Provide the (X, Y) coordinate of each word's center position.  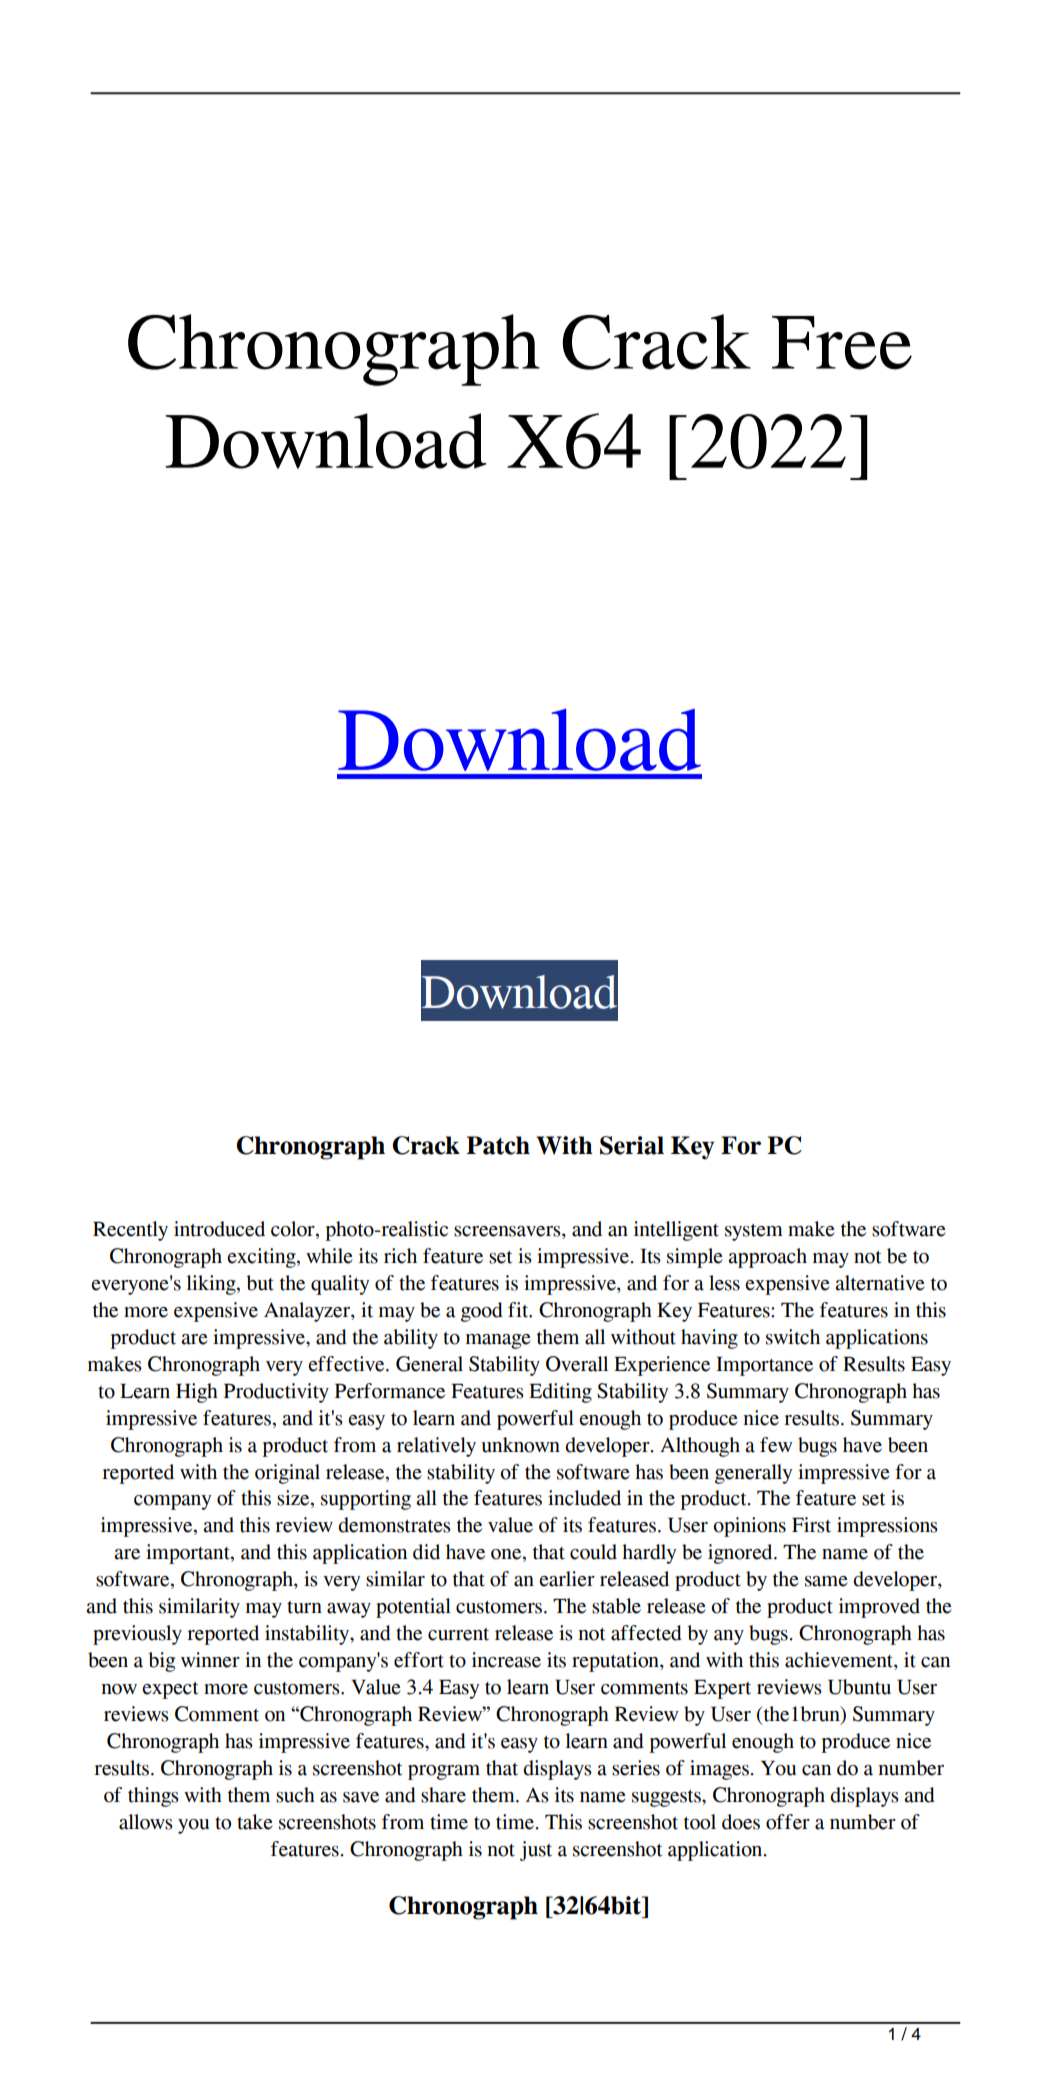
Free (842, 343)
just (536, 1851)
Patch (498, 1145)
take (255, 1822)
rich (400, 1256)
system (754, 1232)
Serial (632, 1145)
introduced (219, 1229)
